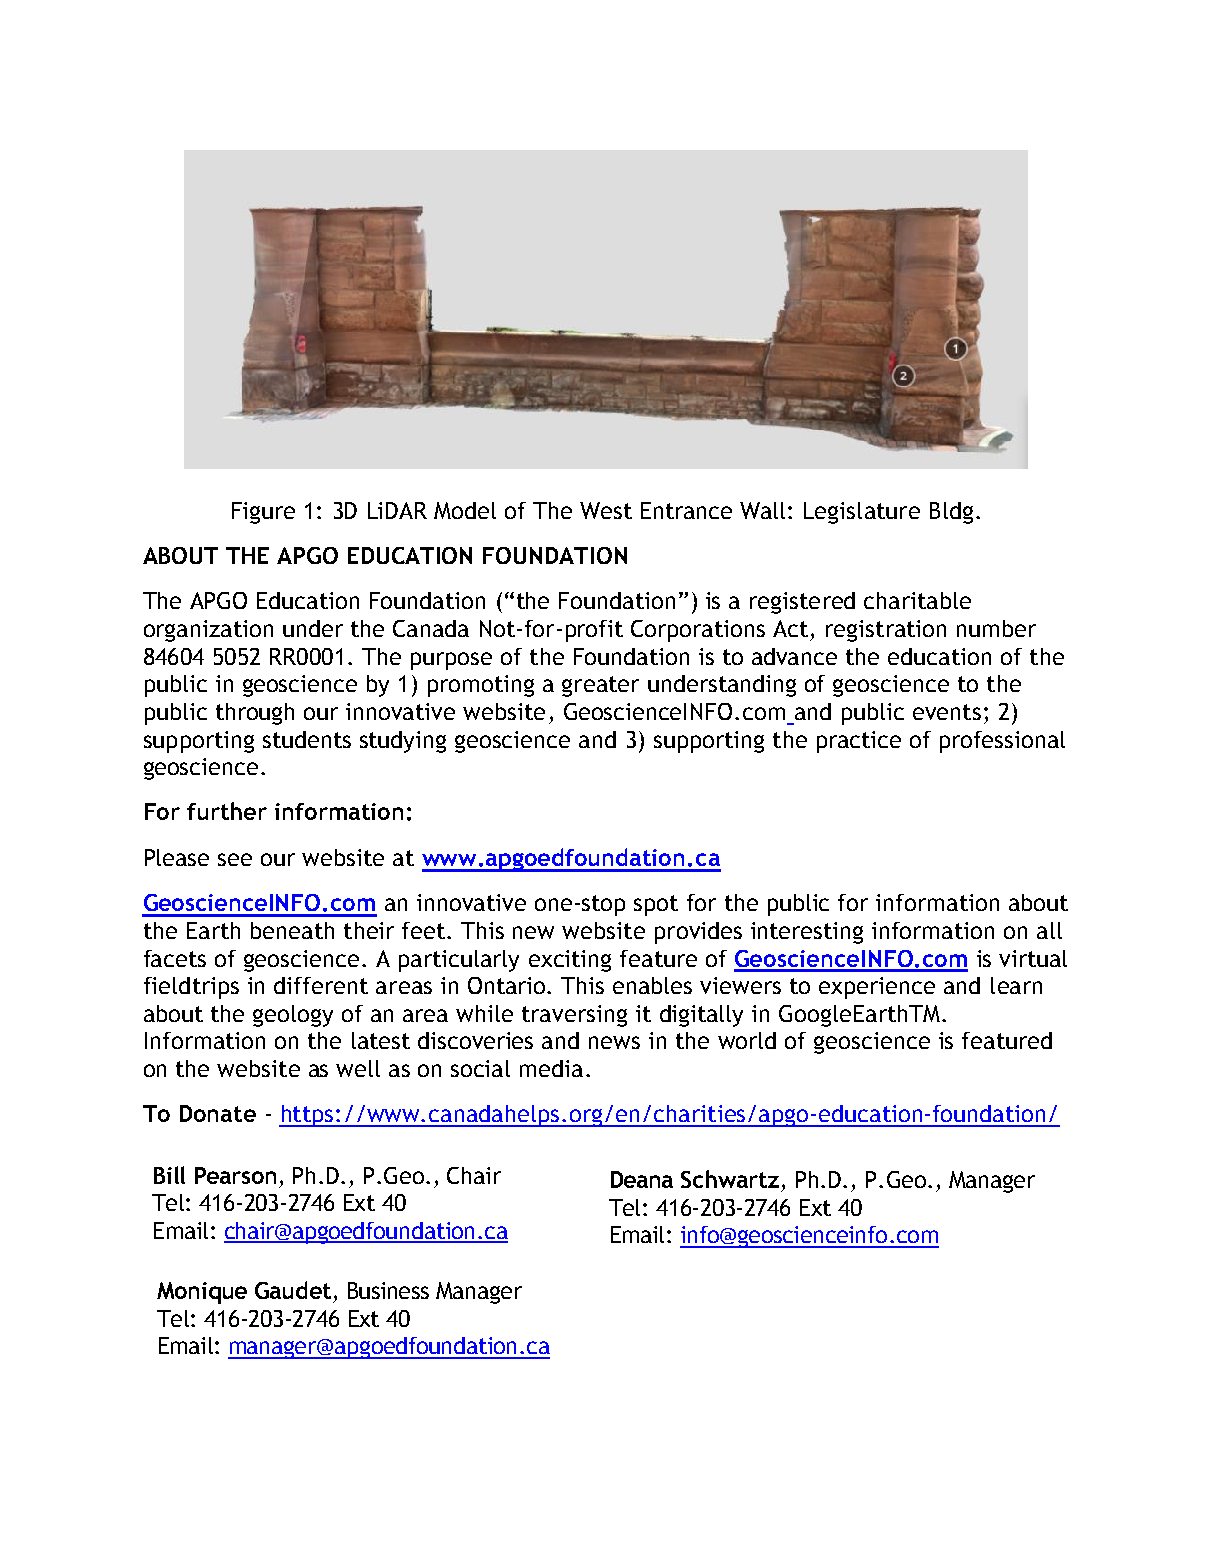 Image resolution: width=1212 pixels, height=1568 pixels. What do you see at coordinates (951, 513) in the document?
I see `Bldg` at bounding box center [951, 513].
